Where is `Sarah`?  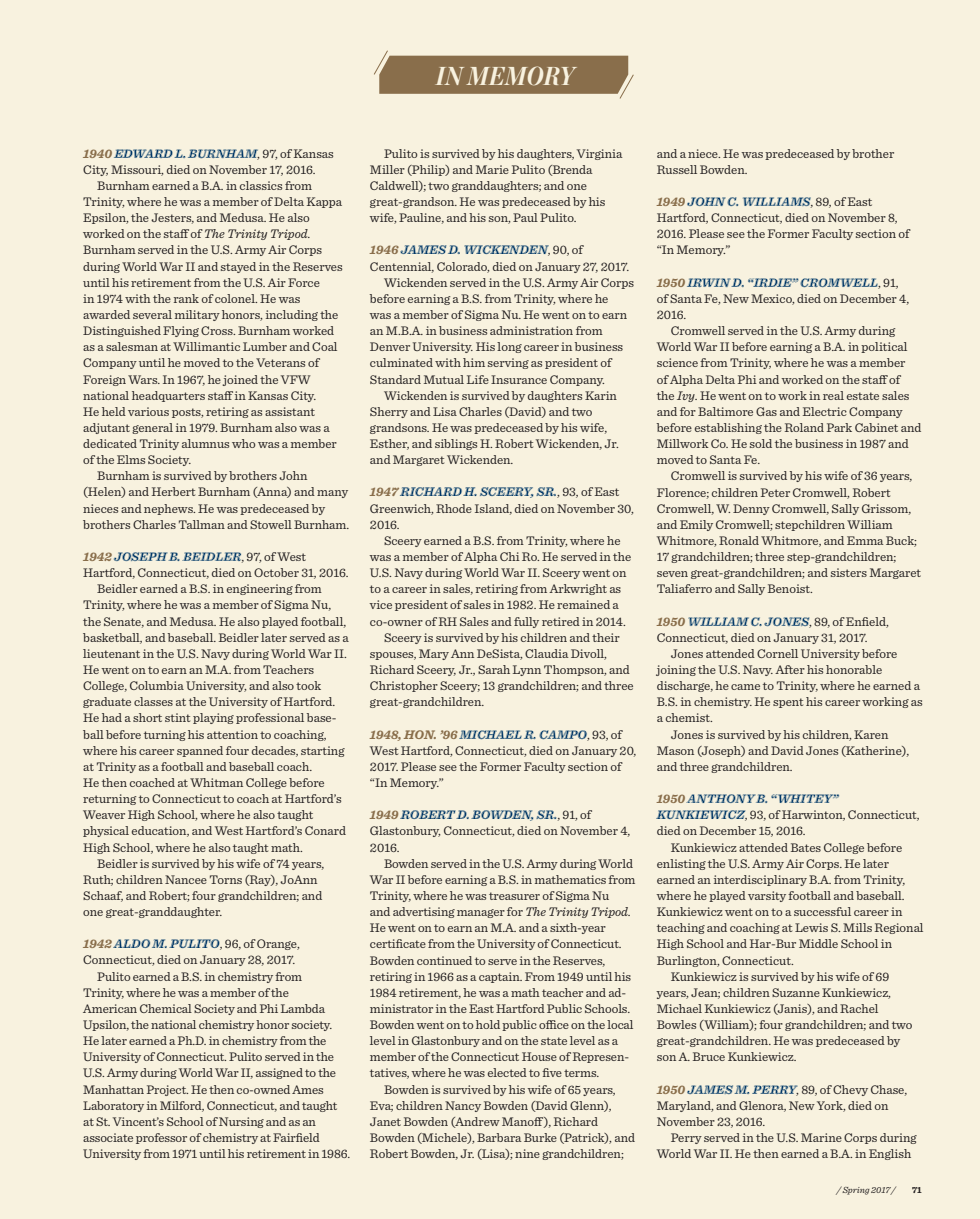 Sarah is located at coordinates (494, 669).
